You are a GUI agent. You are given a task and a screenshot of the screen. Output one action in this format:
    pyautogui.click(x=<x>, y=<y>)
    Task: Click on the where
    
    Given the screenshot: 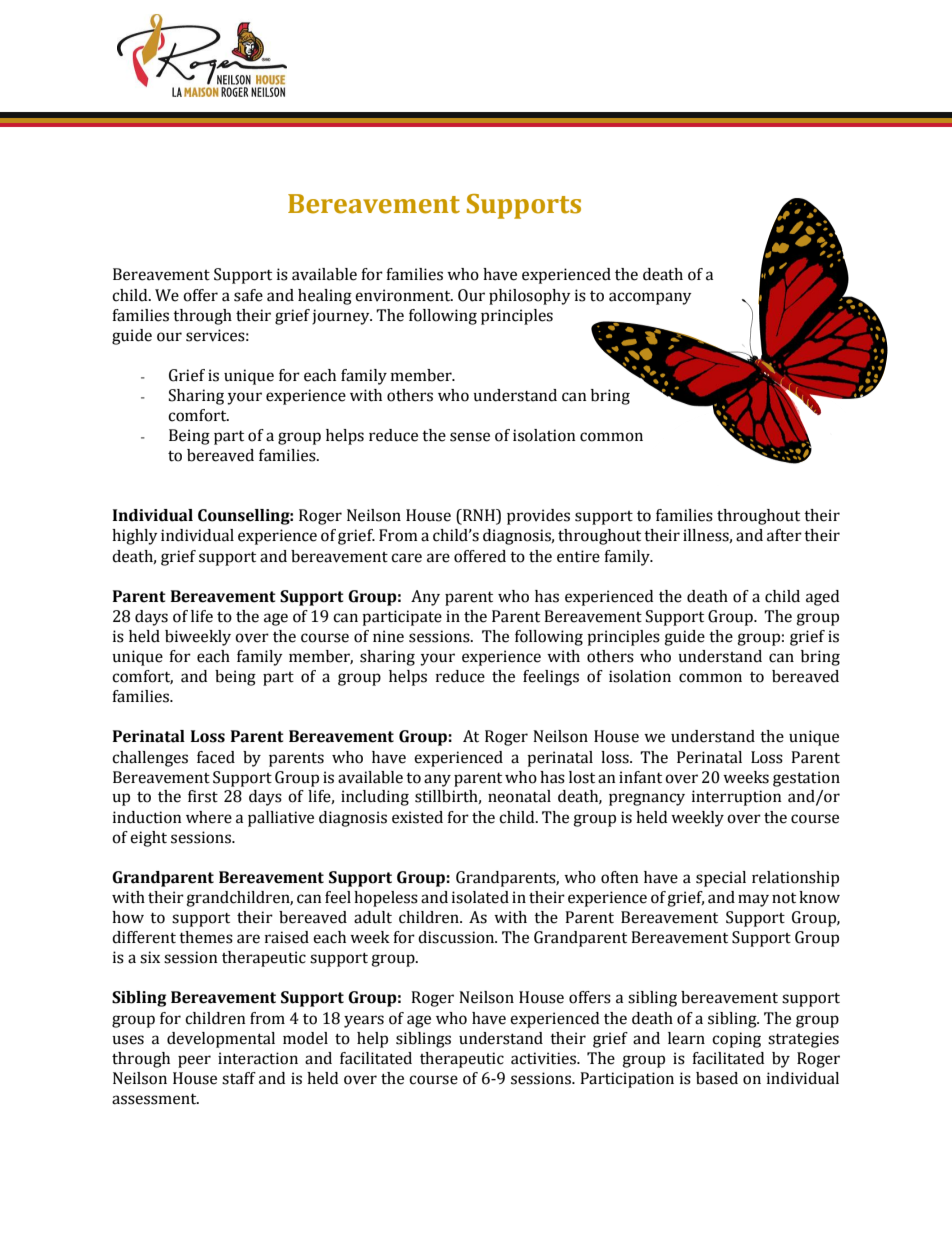 What is the action you would take?
    pyautogui.click(x=209, y=817)
